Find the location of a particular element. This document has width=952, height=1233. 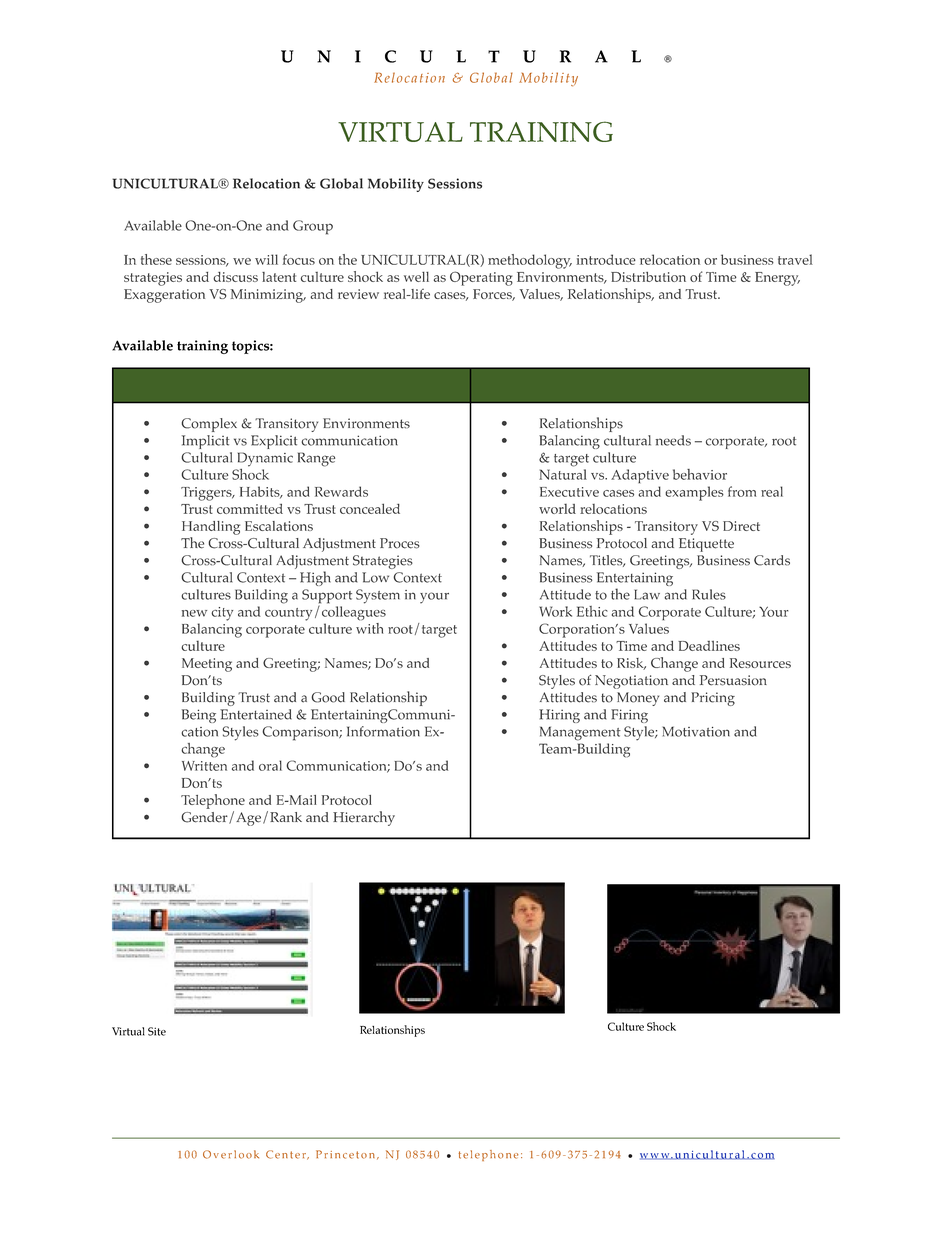

Work is located at coordinates (555, 611).
